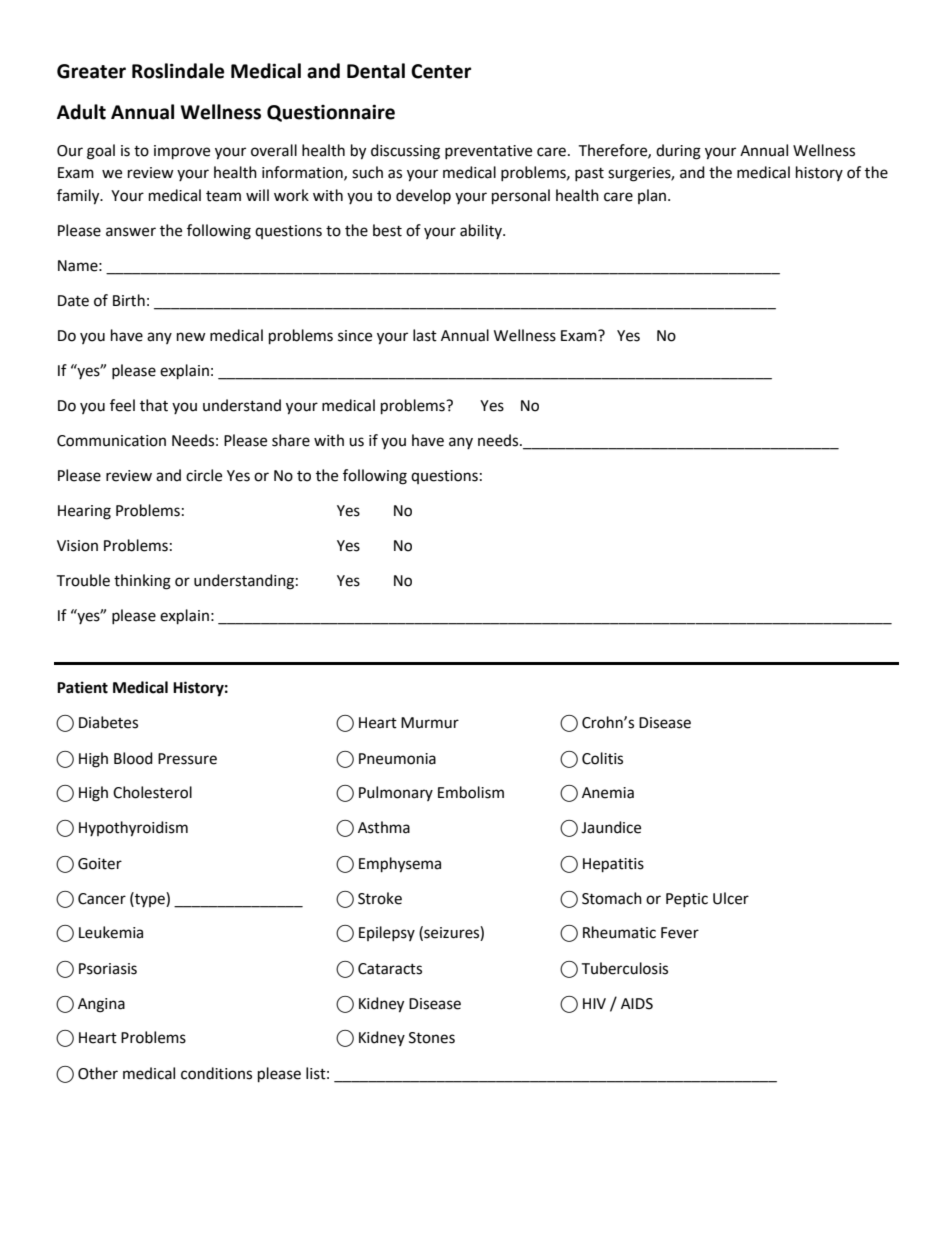 The width and height of the image is (952, 1233). I want to click on Murmur, so click(430, 723).
